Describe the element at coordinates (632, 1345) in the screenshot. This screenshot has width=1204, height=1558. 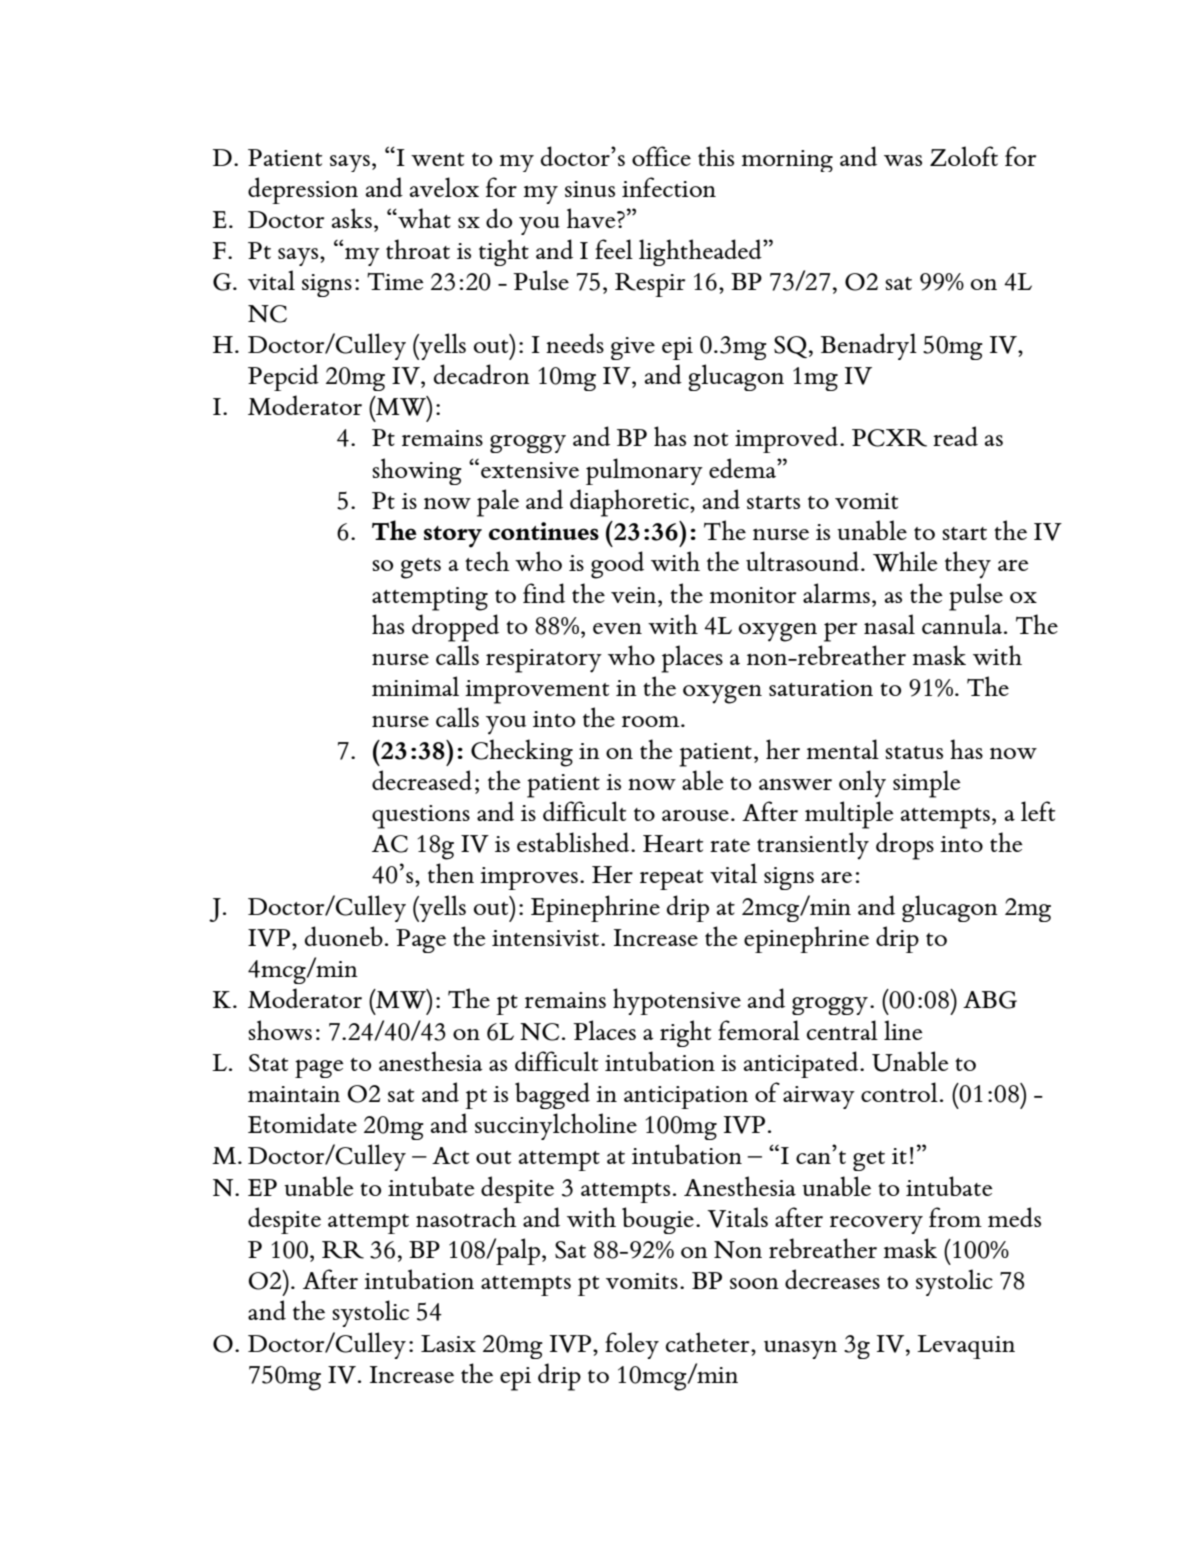
I see `foley` at that location.
